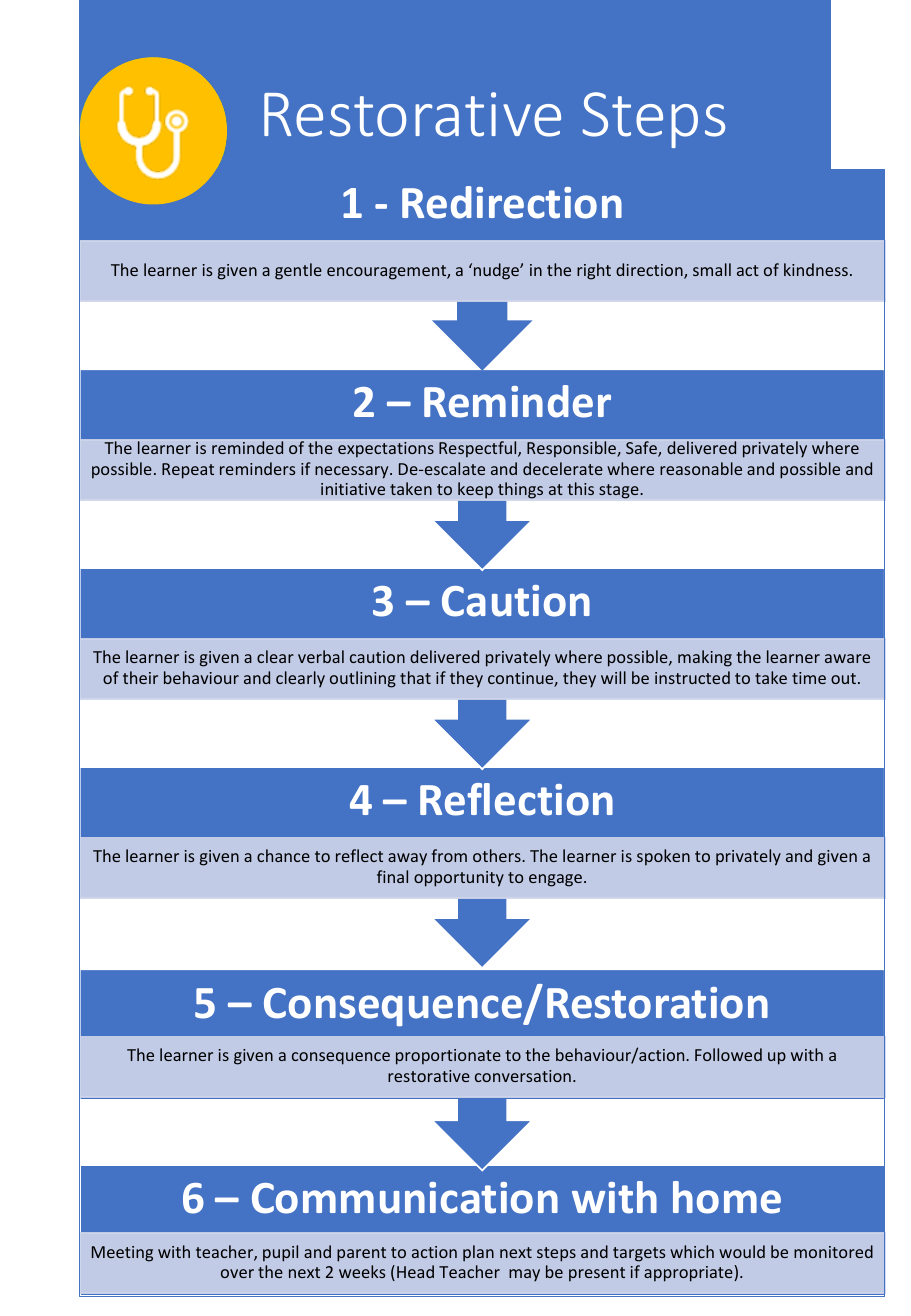 The width and height of the screenshot is (911, 1316). I want to click on gentle, so click(298, 271).
